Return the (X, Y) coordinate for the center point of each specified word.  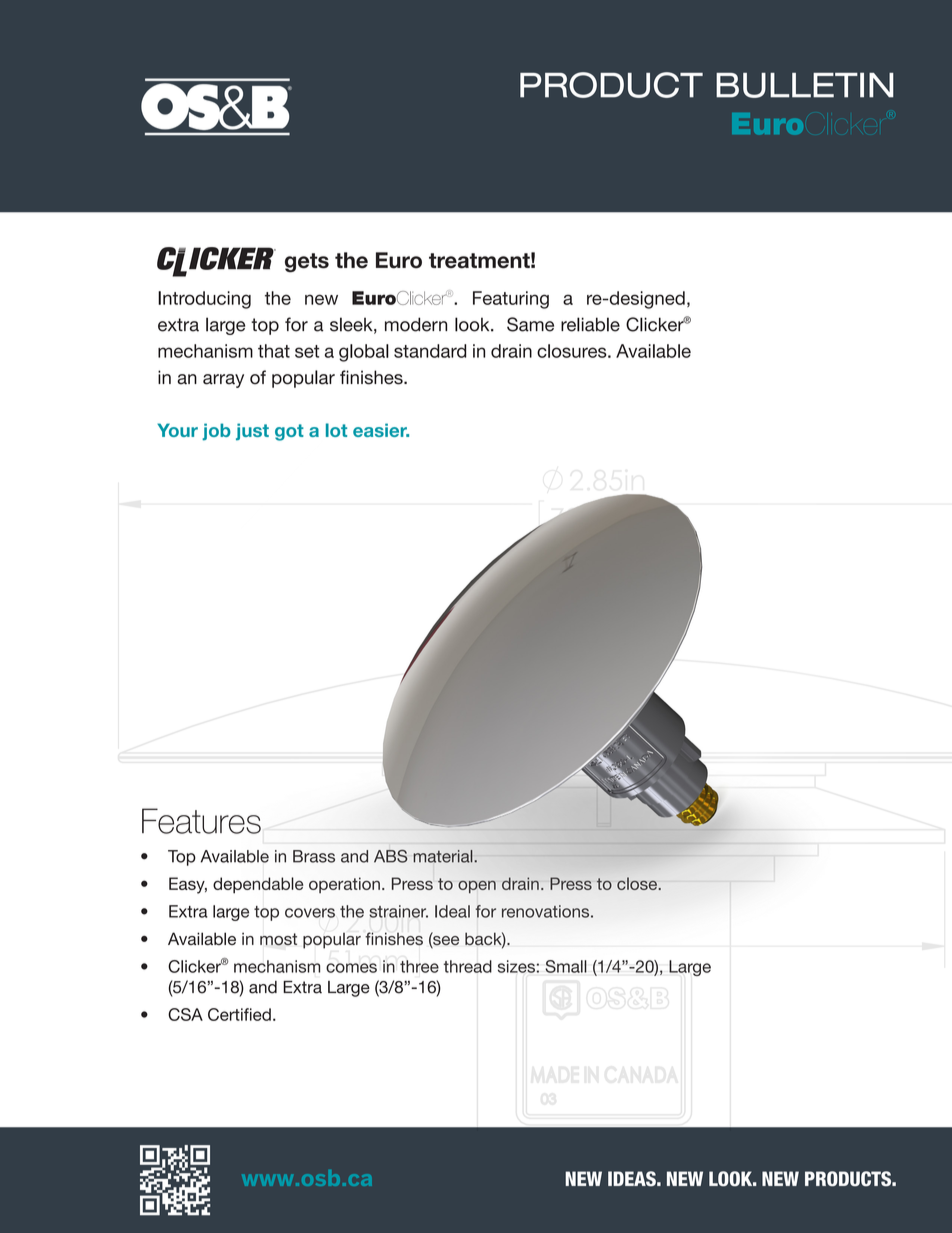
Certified (239, 1014)
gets (307, 263)
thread (468, 966)
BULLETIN (805, 85)
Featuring (511, 300)
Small (566, 966)
